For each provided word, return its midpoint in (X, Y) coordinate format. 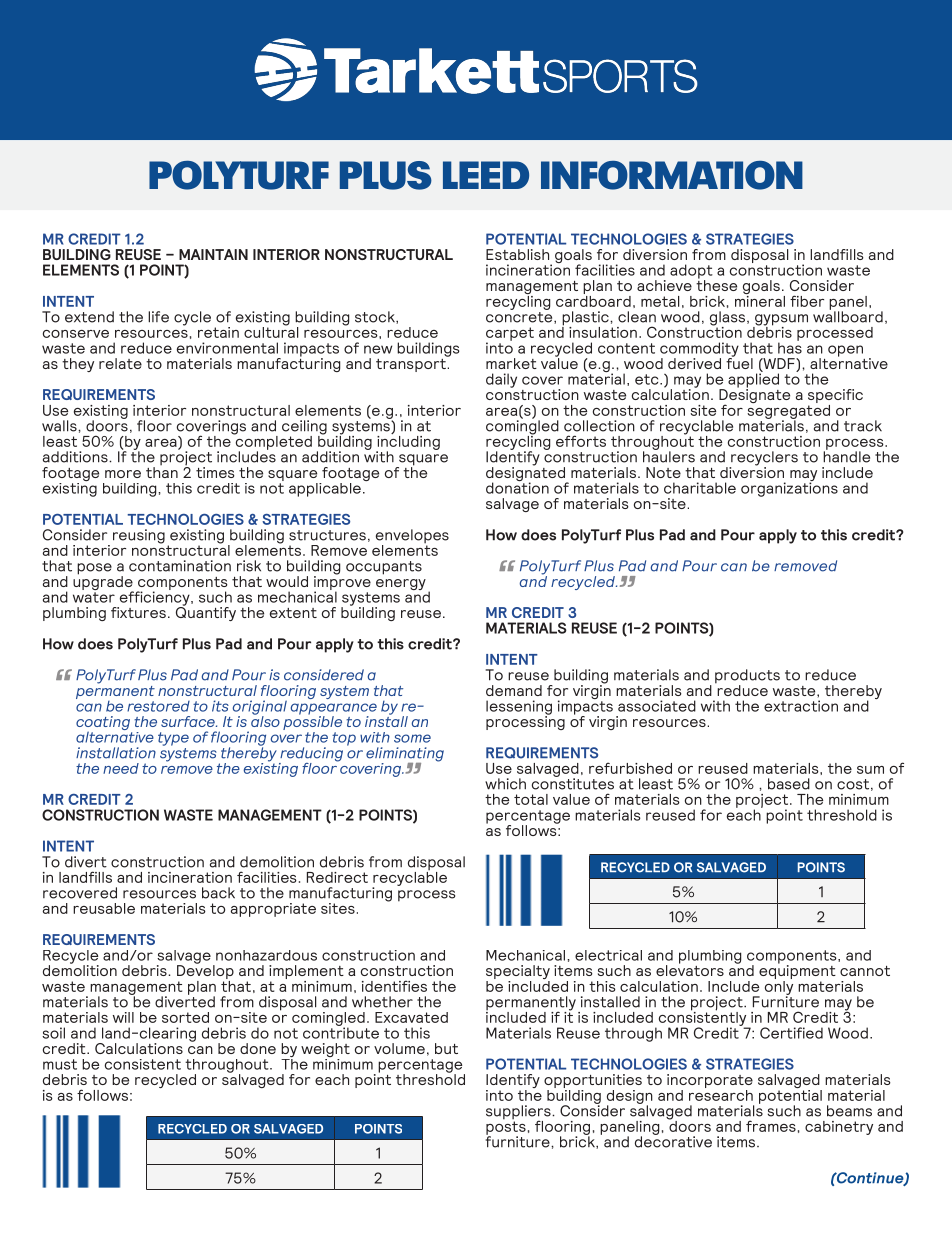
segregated (788, 411)
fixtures (138, 612)
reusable (104, 908)
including (408, 442)
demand (514, 690)
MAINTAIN (213, 254)
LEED (486, 175)
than (162, 471)
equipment (797, 972)
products (747, 677)
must (60, 1064)
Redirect (337, 877)
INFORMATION (672, 175)
